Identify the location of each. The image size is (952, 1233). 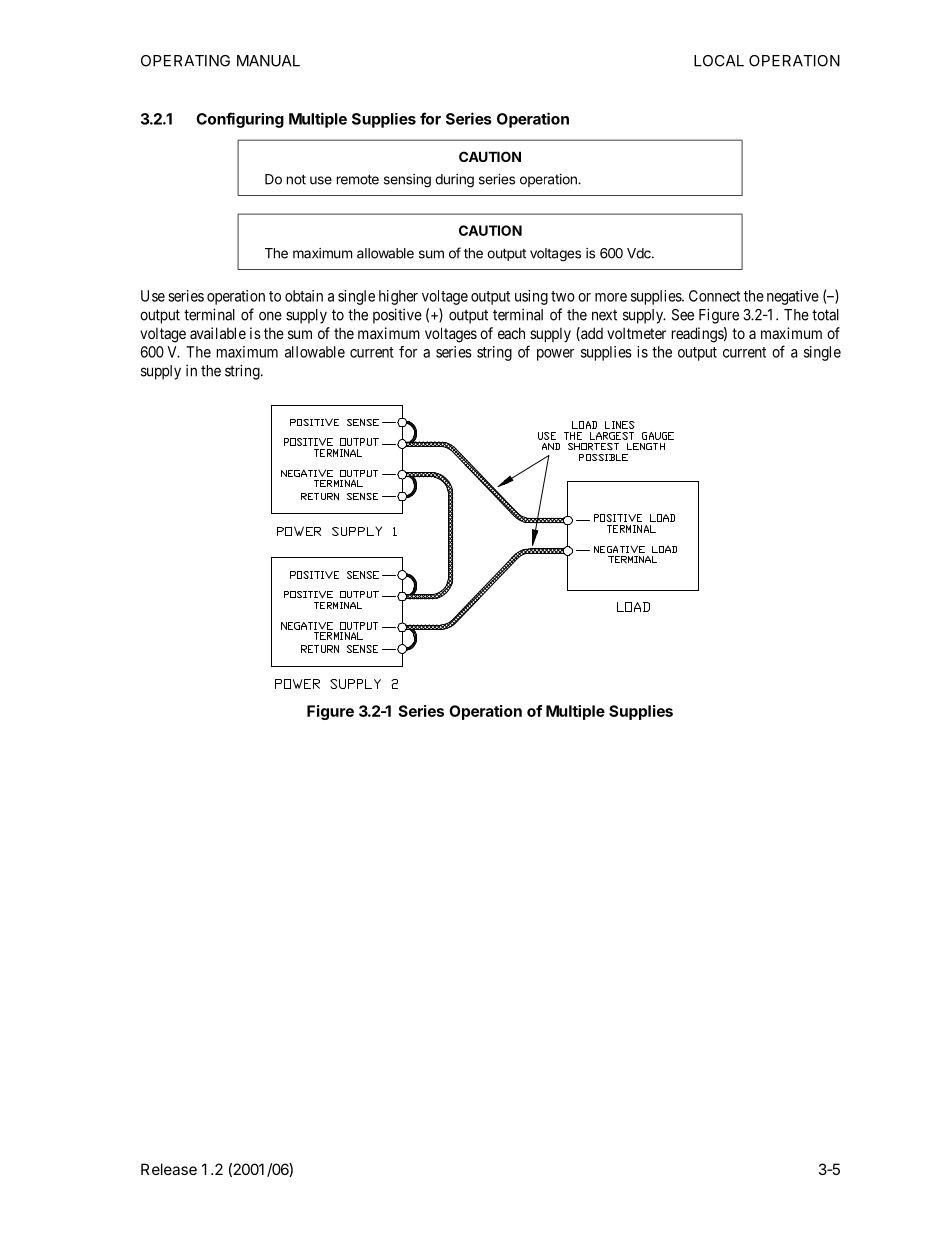
(511, 333).
